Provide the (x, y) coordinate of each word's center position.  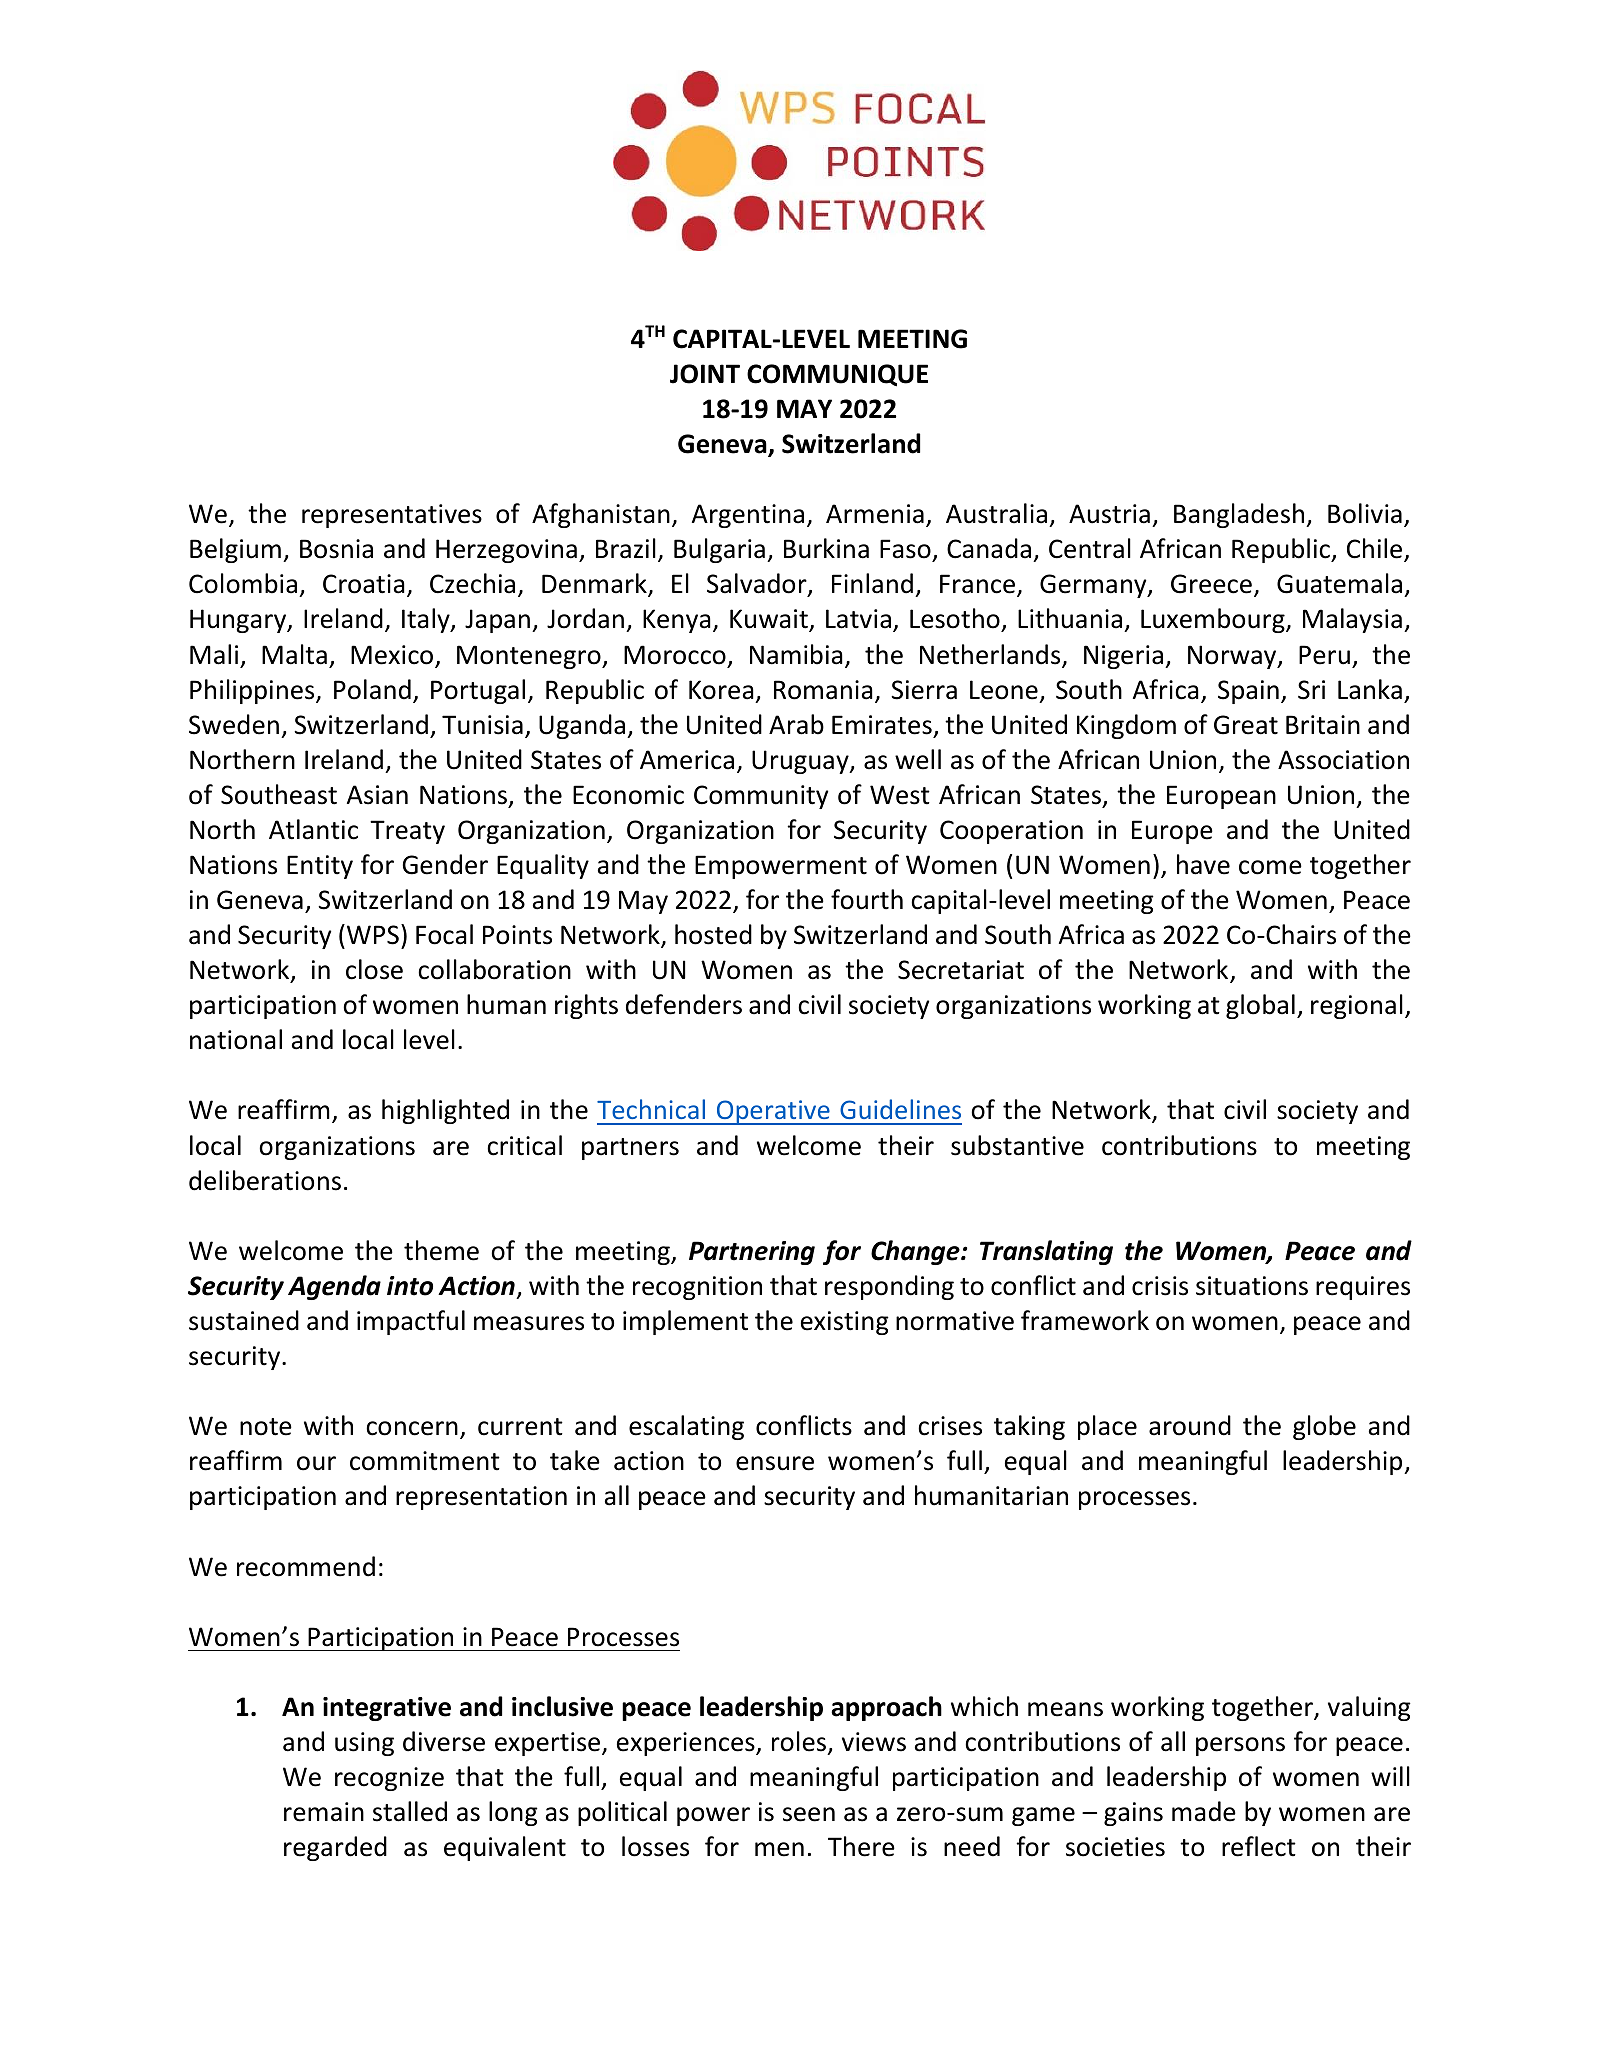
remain (324, 1812)
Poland (372, 689)
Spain (1248, 692)
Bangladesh (1240, 515)
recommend (306, 1566)
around (1190, 1425)
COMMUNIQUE (837, 375)
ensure (775, 1463)
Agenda (334, 1287)
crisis (1160, 1286)
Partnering (752, 1253)
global (1260, 1006)
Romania (823, 690)
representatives (392, 516)
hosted (713, 934)
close (374, 969)
